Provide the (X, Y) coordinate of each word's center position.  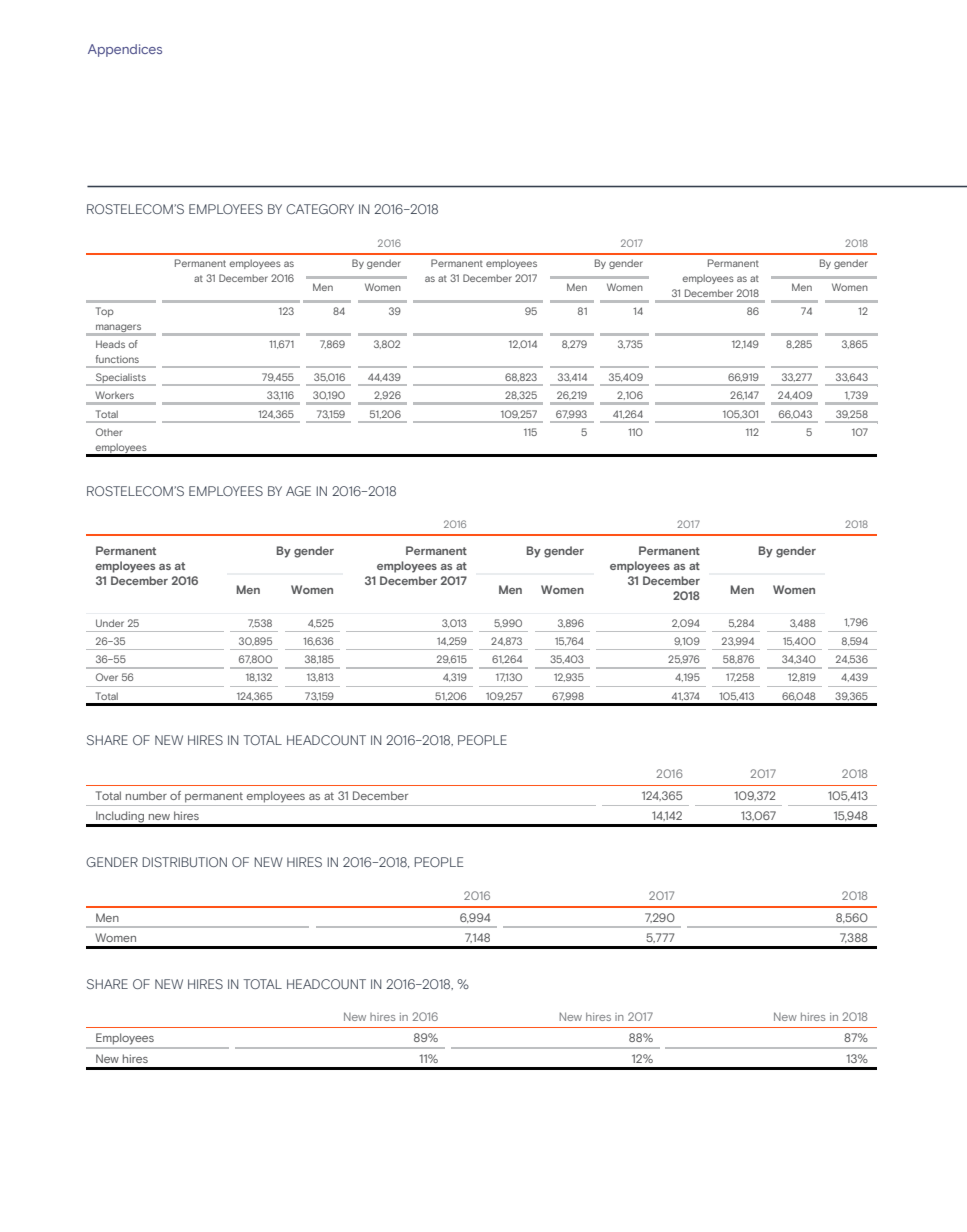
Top (105, 312)
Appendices (125, 50)
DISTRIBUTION (185, 862)
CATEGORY (320, 209)
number (146, 795)
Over (107, 677)
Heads (110, 344)
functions (117, 359)
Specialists (120, 379)
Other (109, 432)
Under (110, 623)
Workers (115, 395)
